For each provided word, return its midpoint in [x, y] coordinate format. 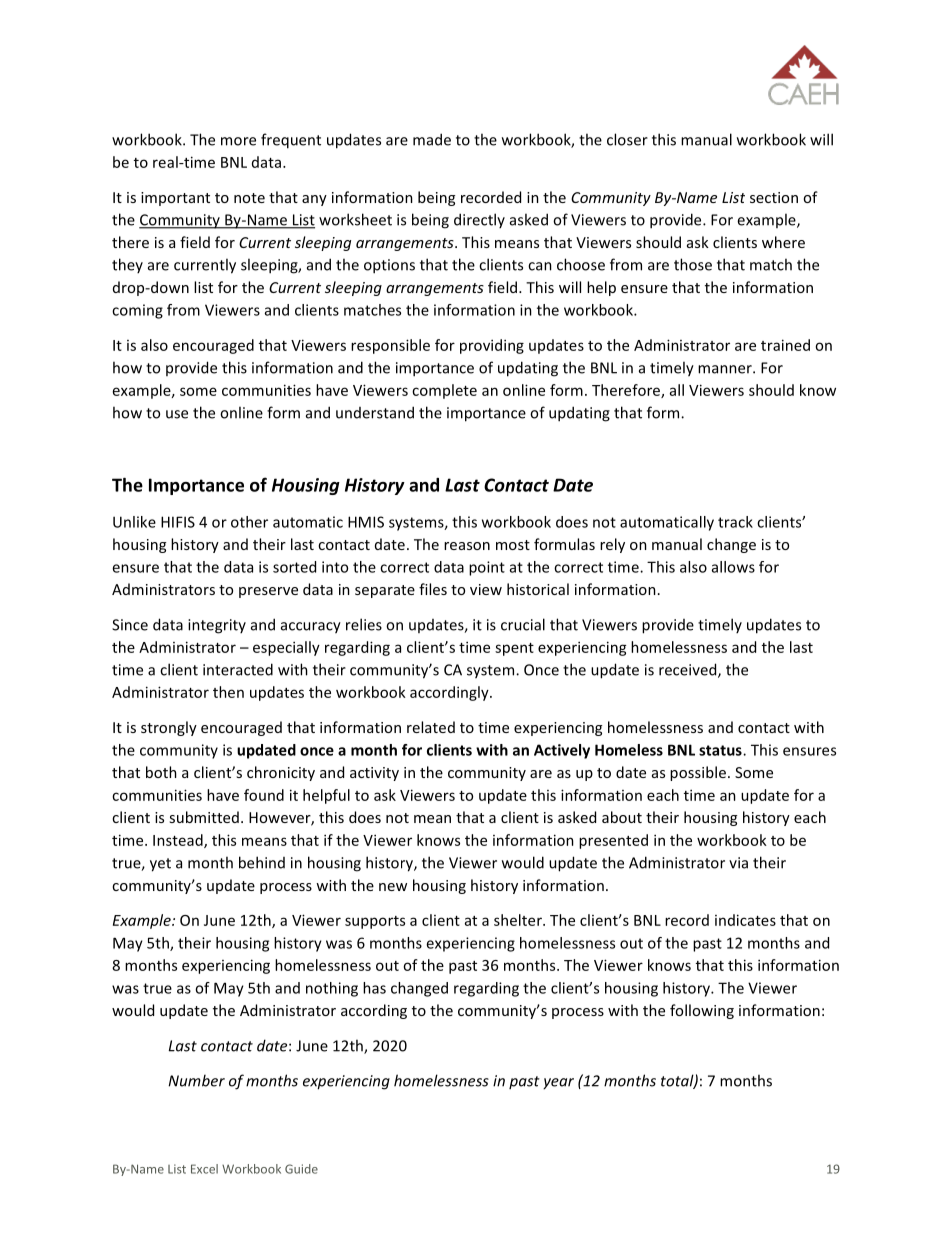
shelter [519, 920]
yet [160, 865]
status [721, 750]
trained [785, 345]
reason [467, 546]
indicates [745, 920]
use [177, 414]
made [432, 139]
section [774, 197]
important [175, 199]
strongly [169, 728]
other [249, 522]
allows [733, 567]
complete [444, 391]
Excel [204, 1169]
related [431, 727]
